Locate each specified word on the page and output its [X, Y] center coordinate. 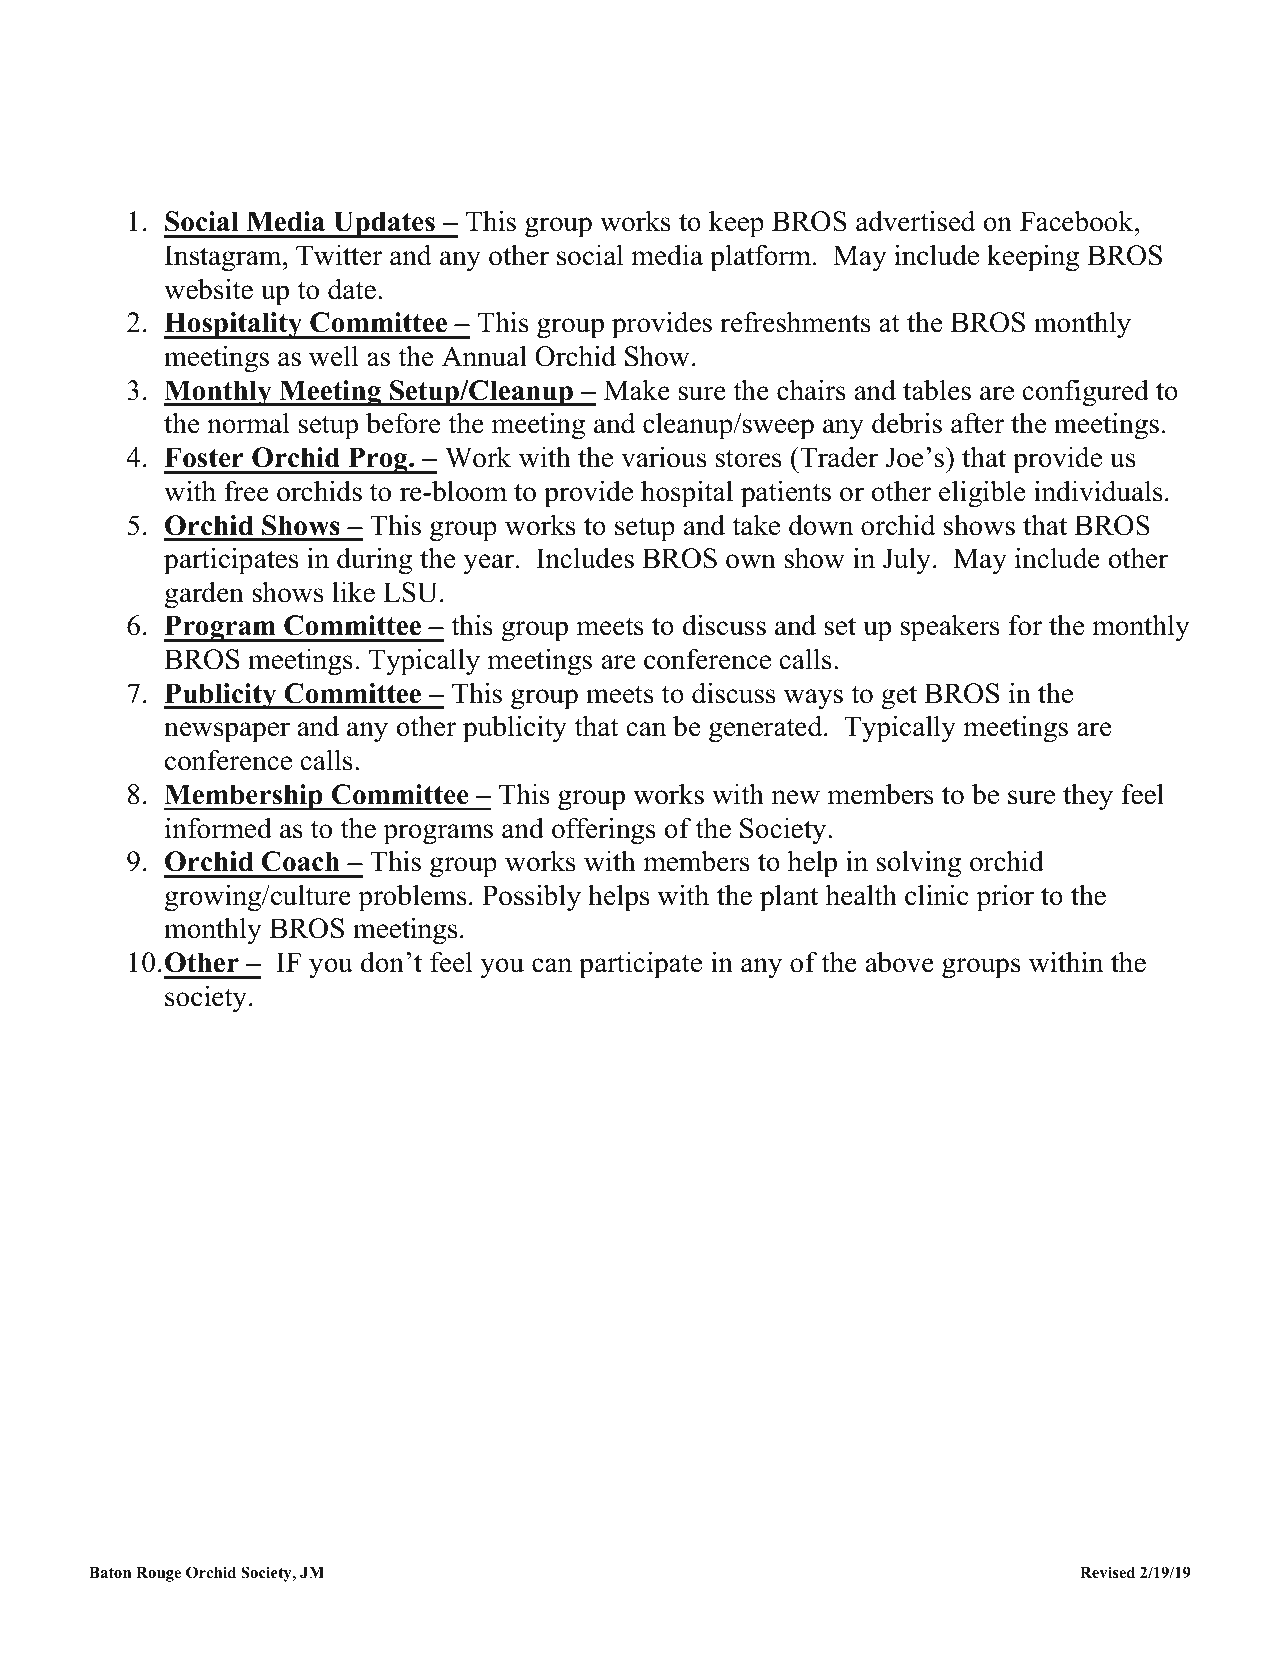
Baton [110, 1572]
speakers [950, 628]
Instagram [224, 258]
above [900, 962]
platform [762, 258]
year [488, 564]
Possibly [531, 898]
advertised [915, 221]
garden [204, 595]
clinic [936, 895]
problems [412, 898]
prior [1005, 898]
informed [218, 828]
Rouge [158, 1574]
